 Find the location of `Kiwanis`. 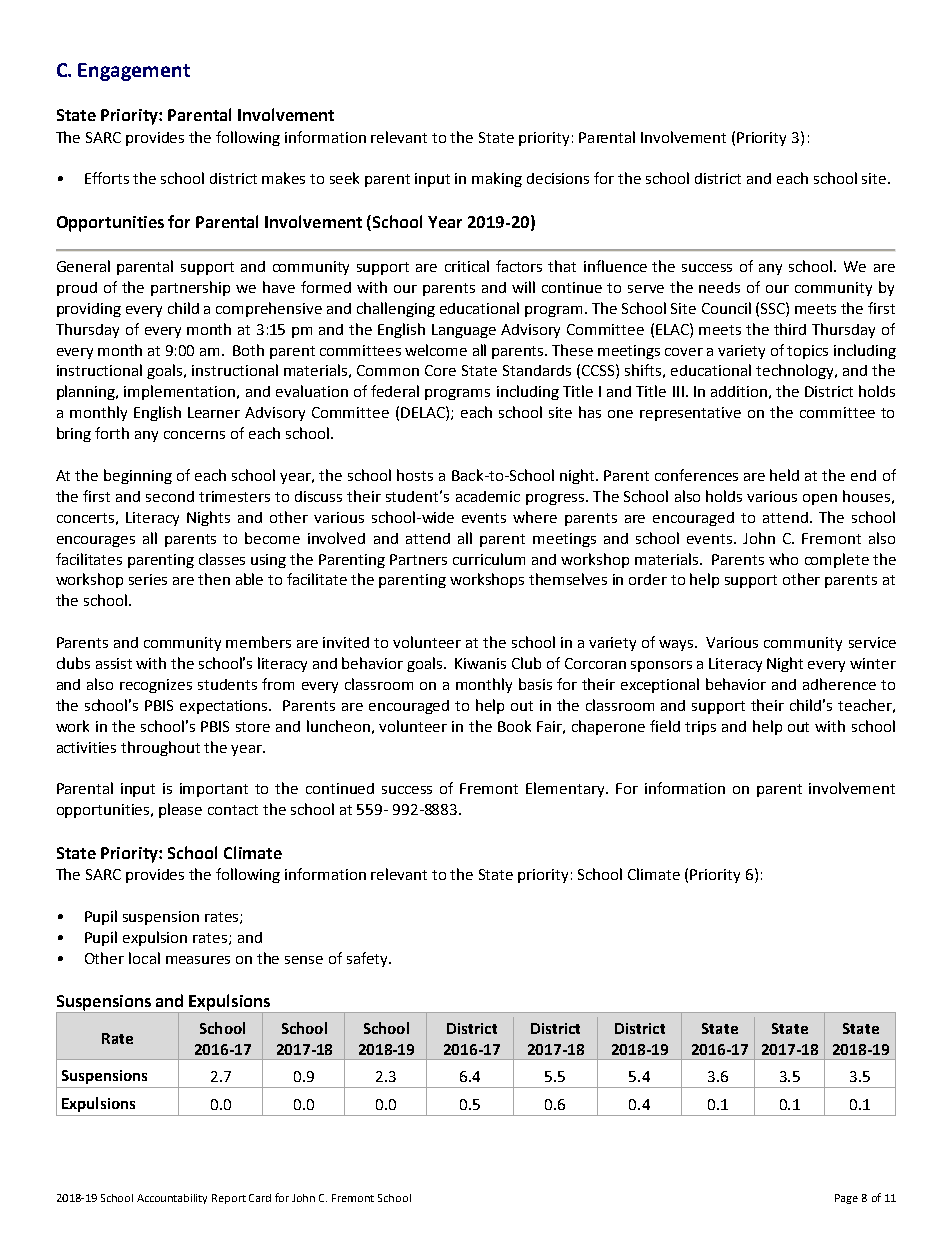

Kiwanis is located at coordinates (480, 663).
